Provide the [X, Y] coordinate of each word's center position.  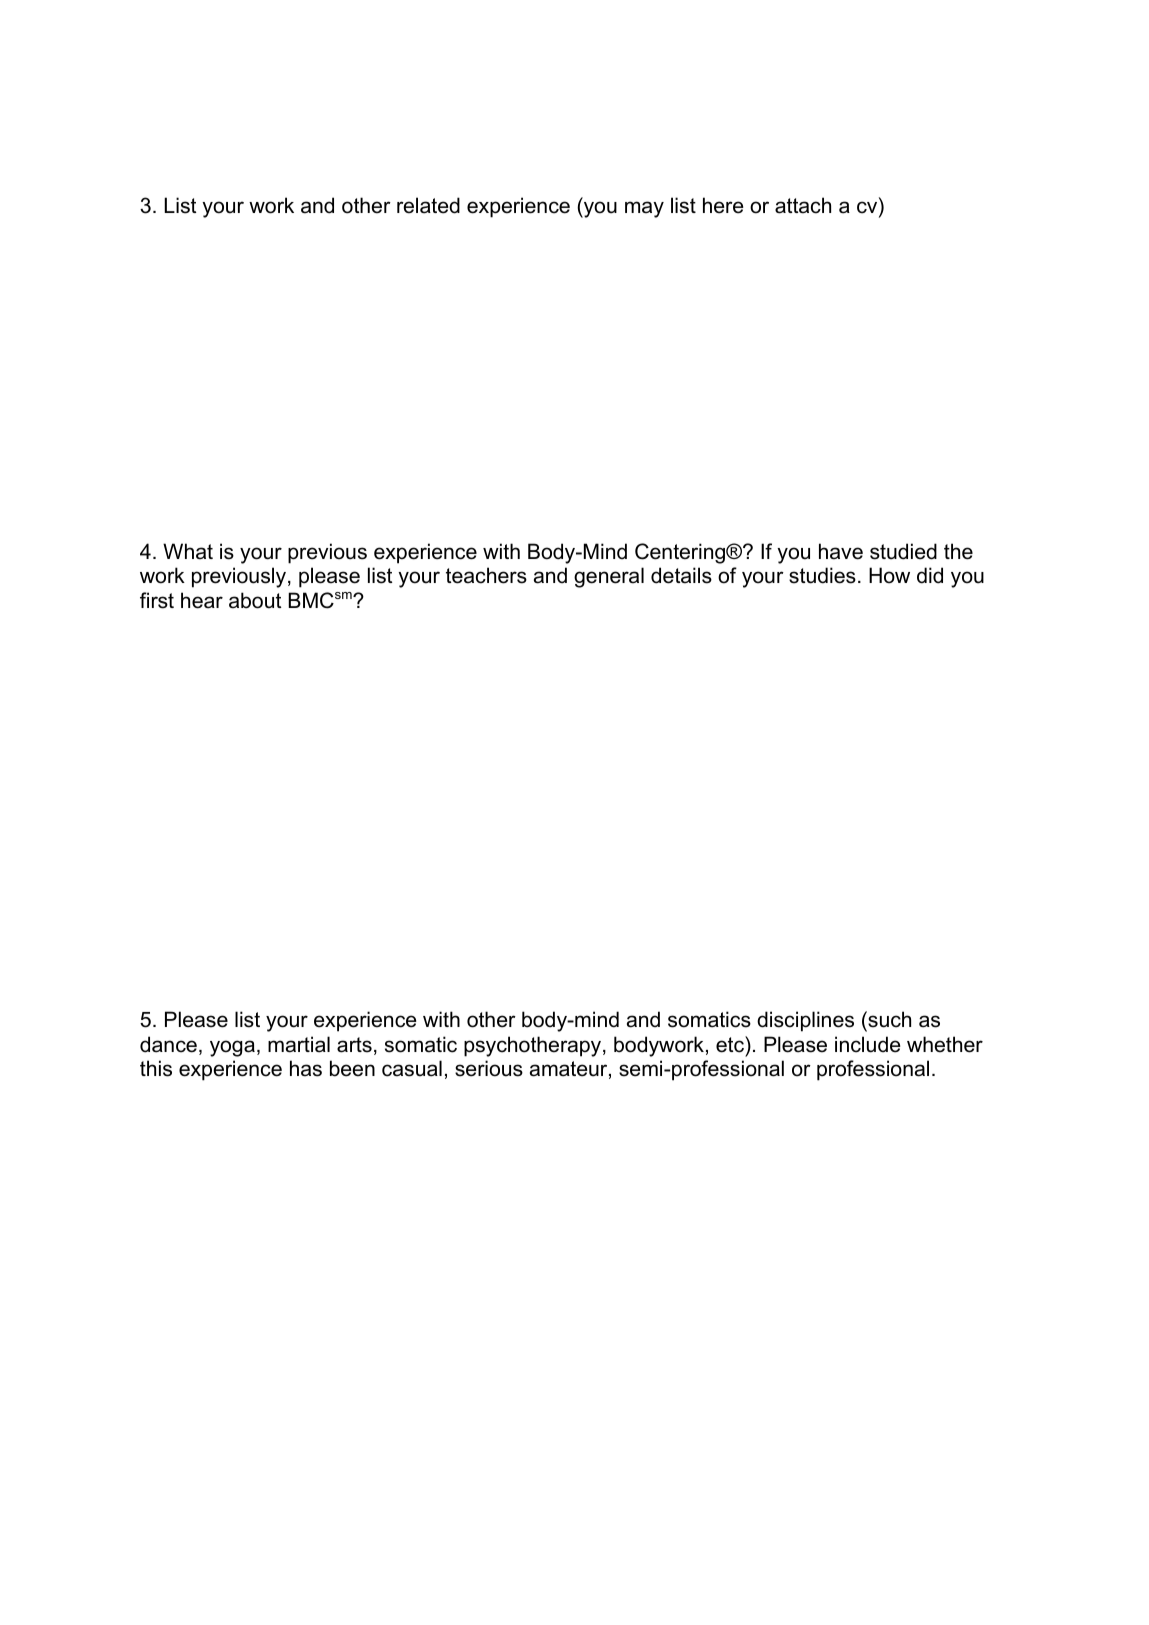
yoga [232, 1048]
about [255, 600]
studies [822, 575]
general [609, 577]
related [428, 205]
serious [489, 1068]
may [644, 209]
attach [803, 205]
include [868, 1044]
